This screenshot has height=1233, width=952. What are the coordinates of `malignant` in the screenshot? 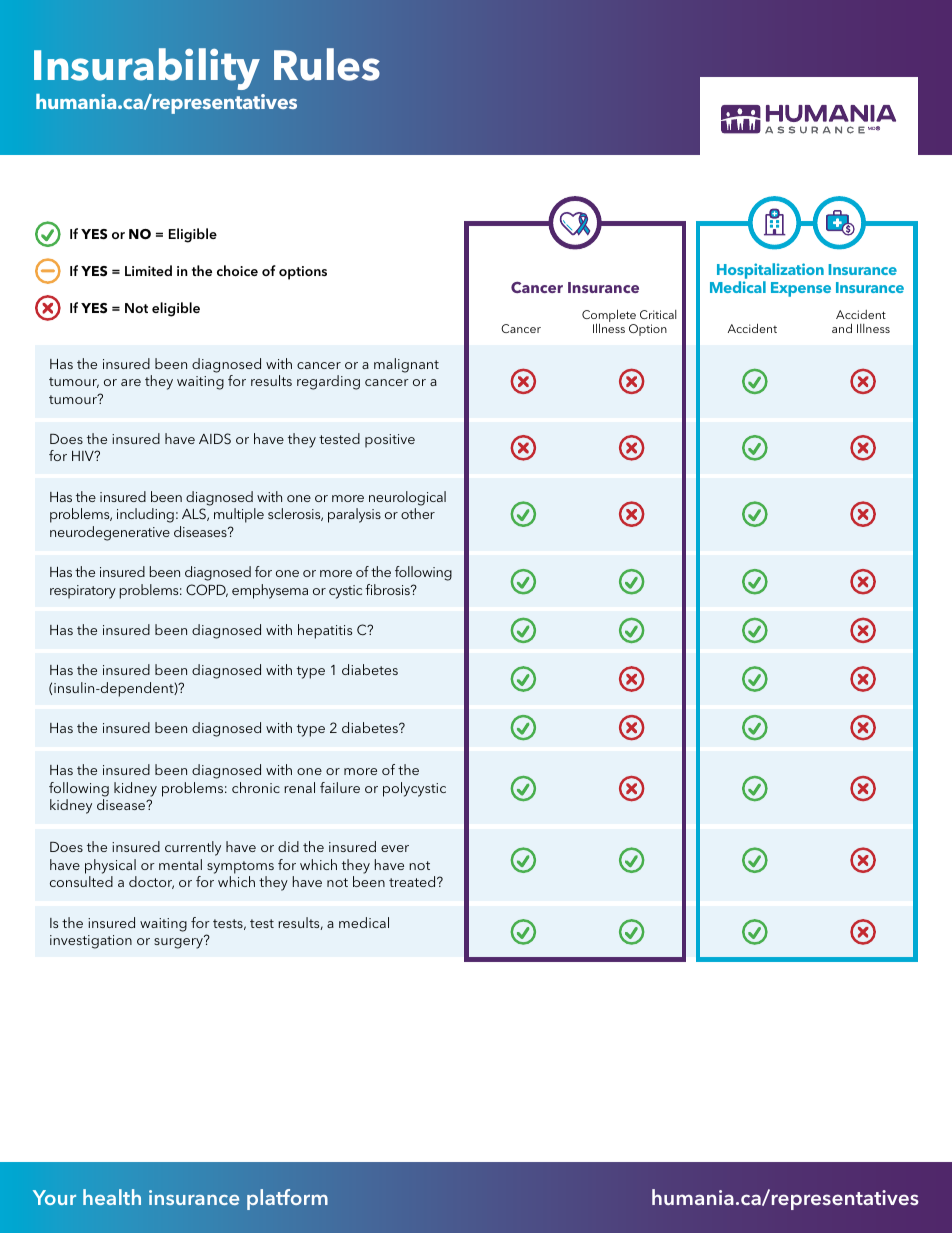 It's located at (406, 365).
